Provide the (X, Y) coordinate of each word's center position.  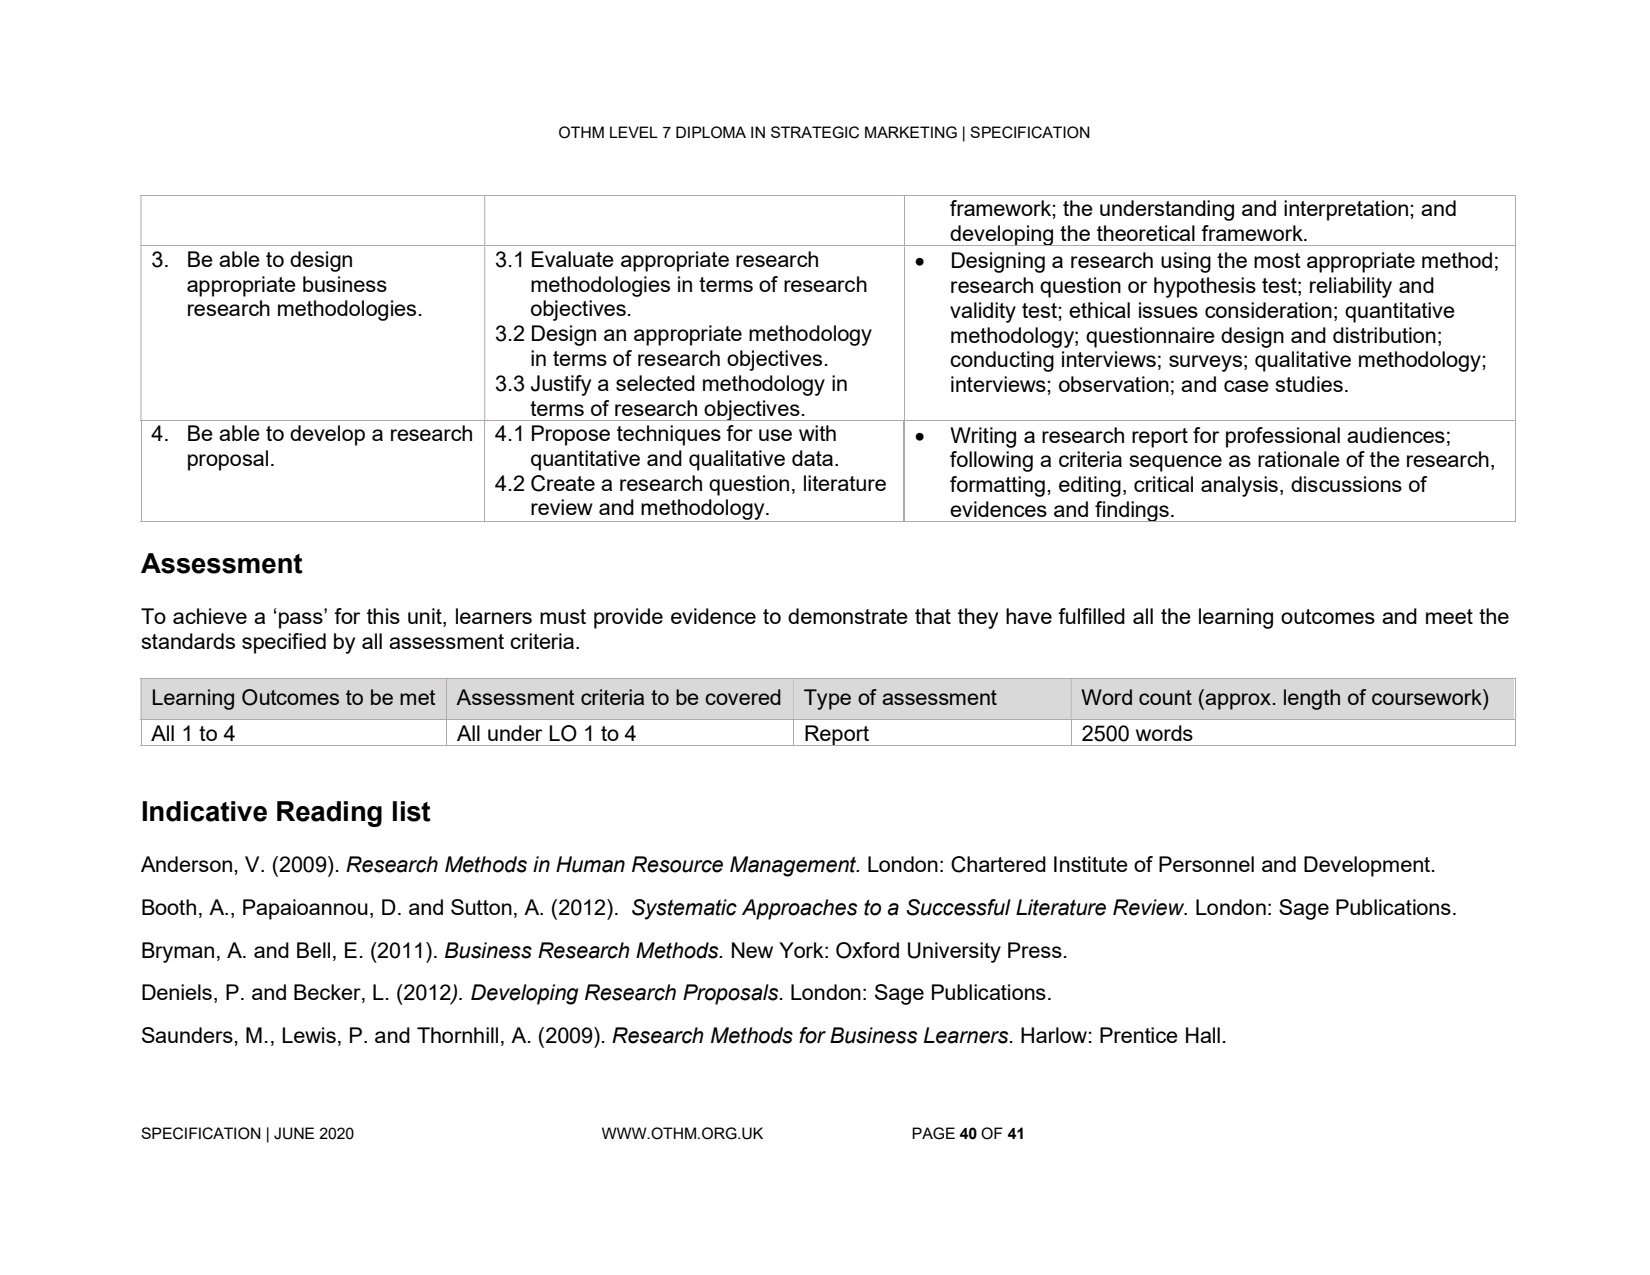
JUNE (294, 1133)
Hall (1203, 1035)
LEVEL (634, 132)
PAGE (933, 1133)
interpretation (1346, 210)
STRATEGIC (815, 132)
